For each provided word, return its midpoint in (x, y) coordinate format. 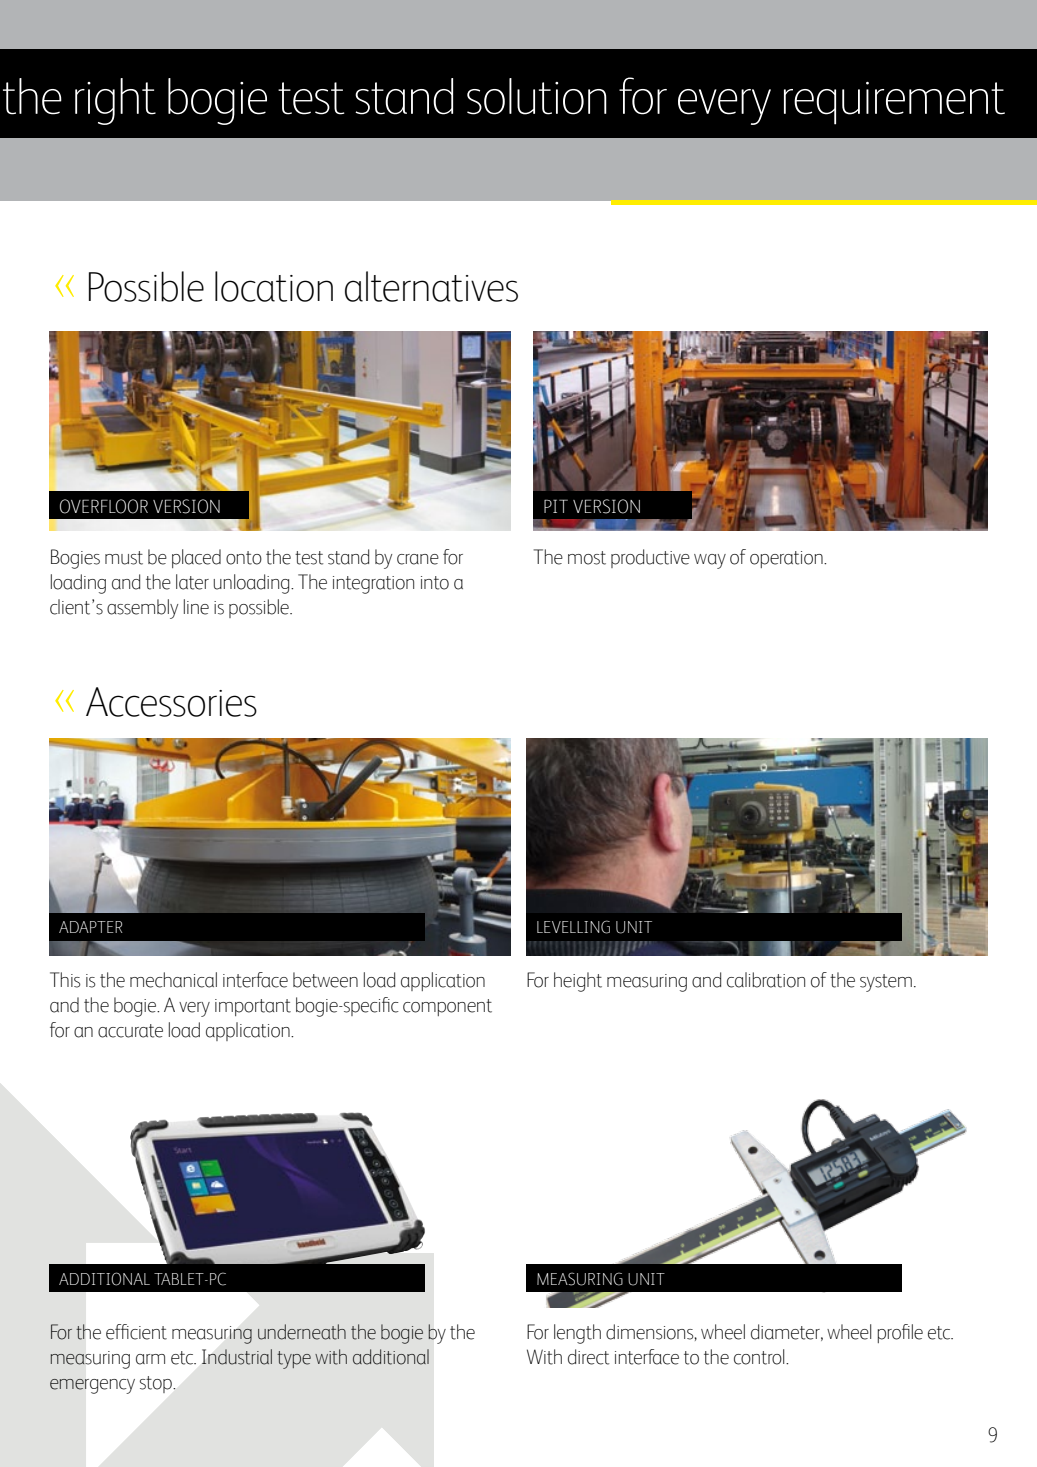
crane (418, 559)
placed (196, 558)
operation (787, 559)
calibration (766, 980)
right (115, 101)
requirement (894, 103)
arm (150, 1359)
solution (537, 96)
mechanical (173, 980)
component (447, 1007)
